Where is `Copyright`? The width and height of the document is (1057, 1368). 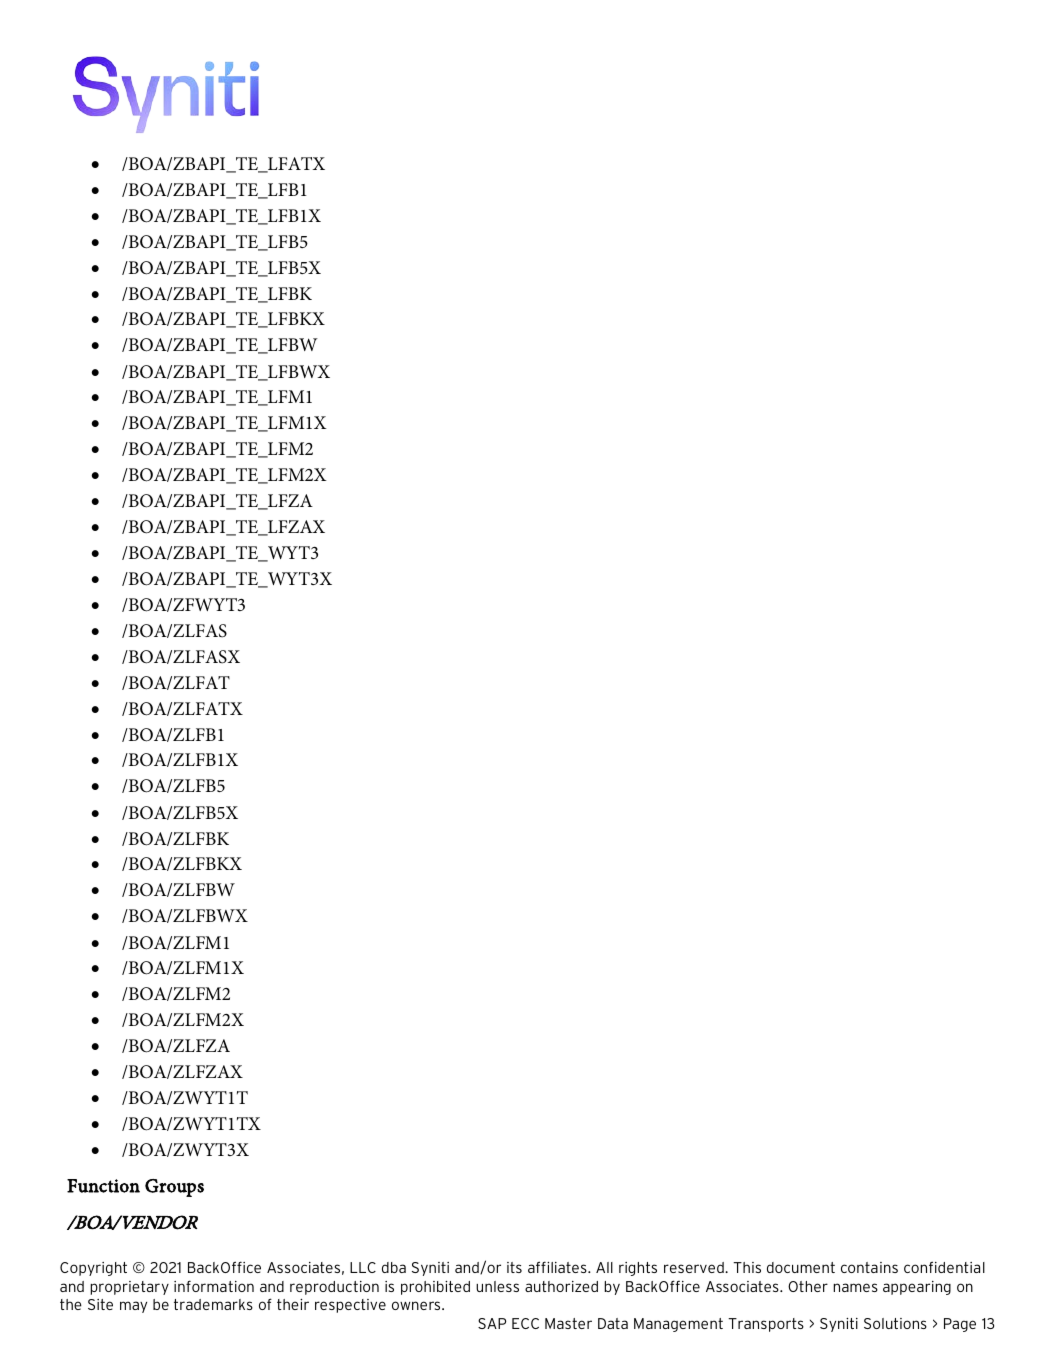
Copyright is located at coordinates (93, 1269).
